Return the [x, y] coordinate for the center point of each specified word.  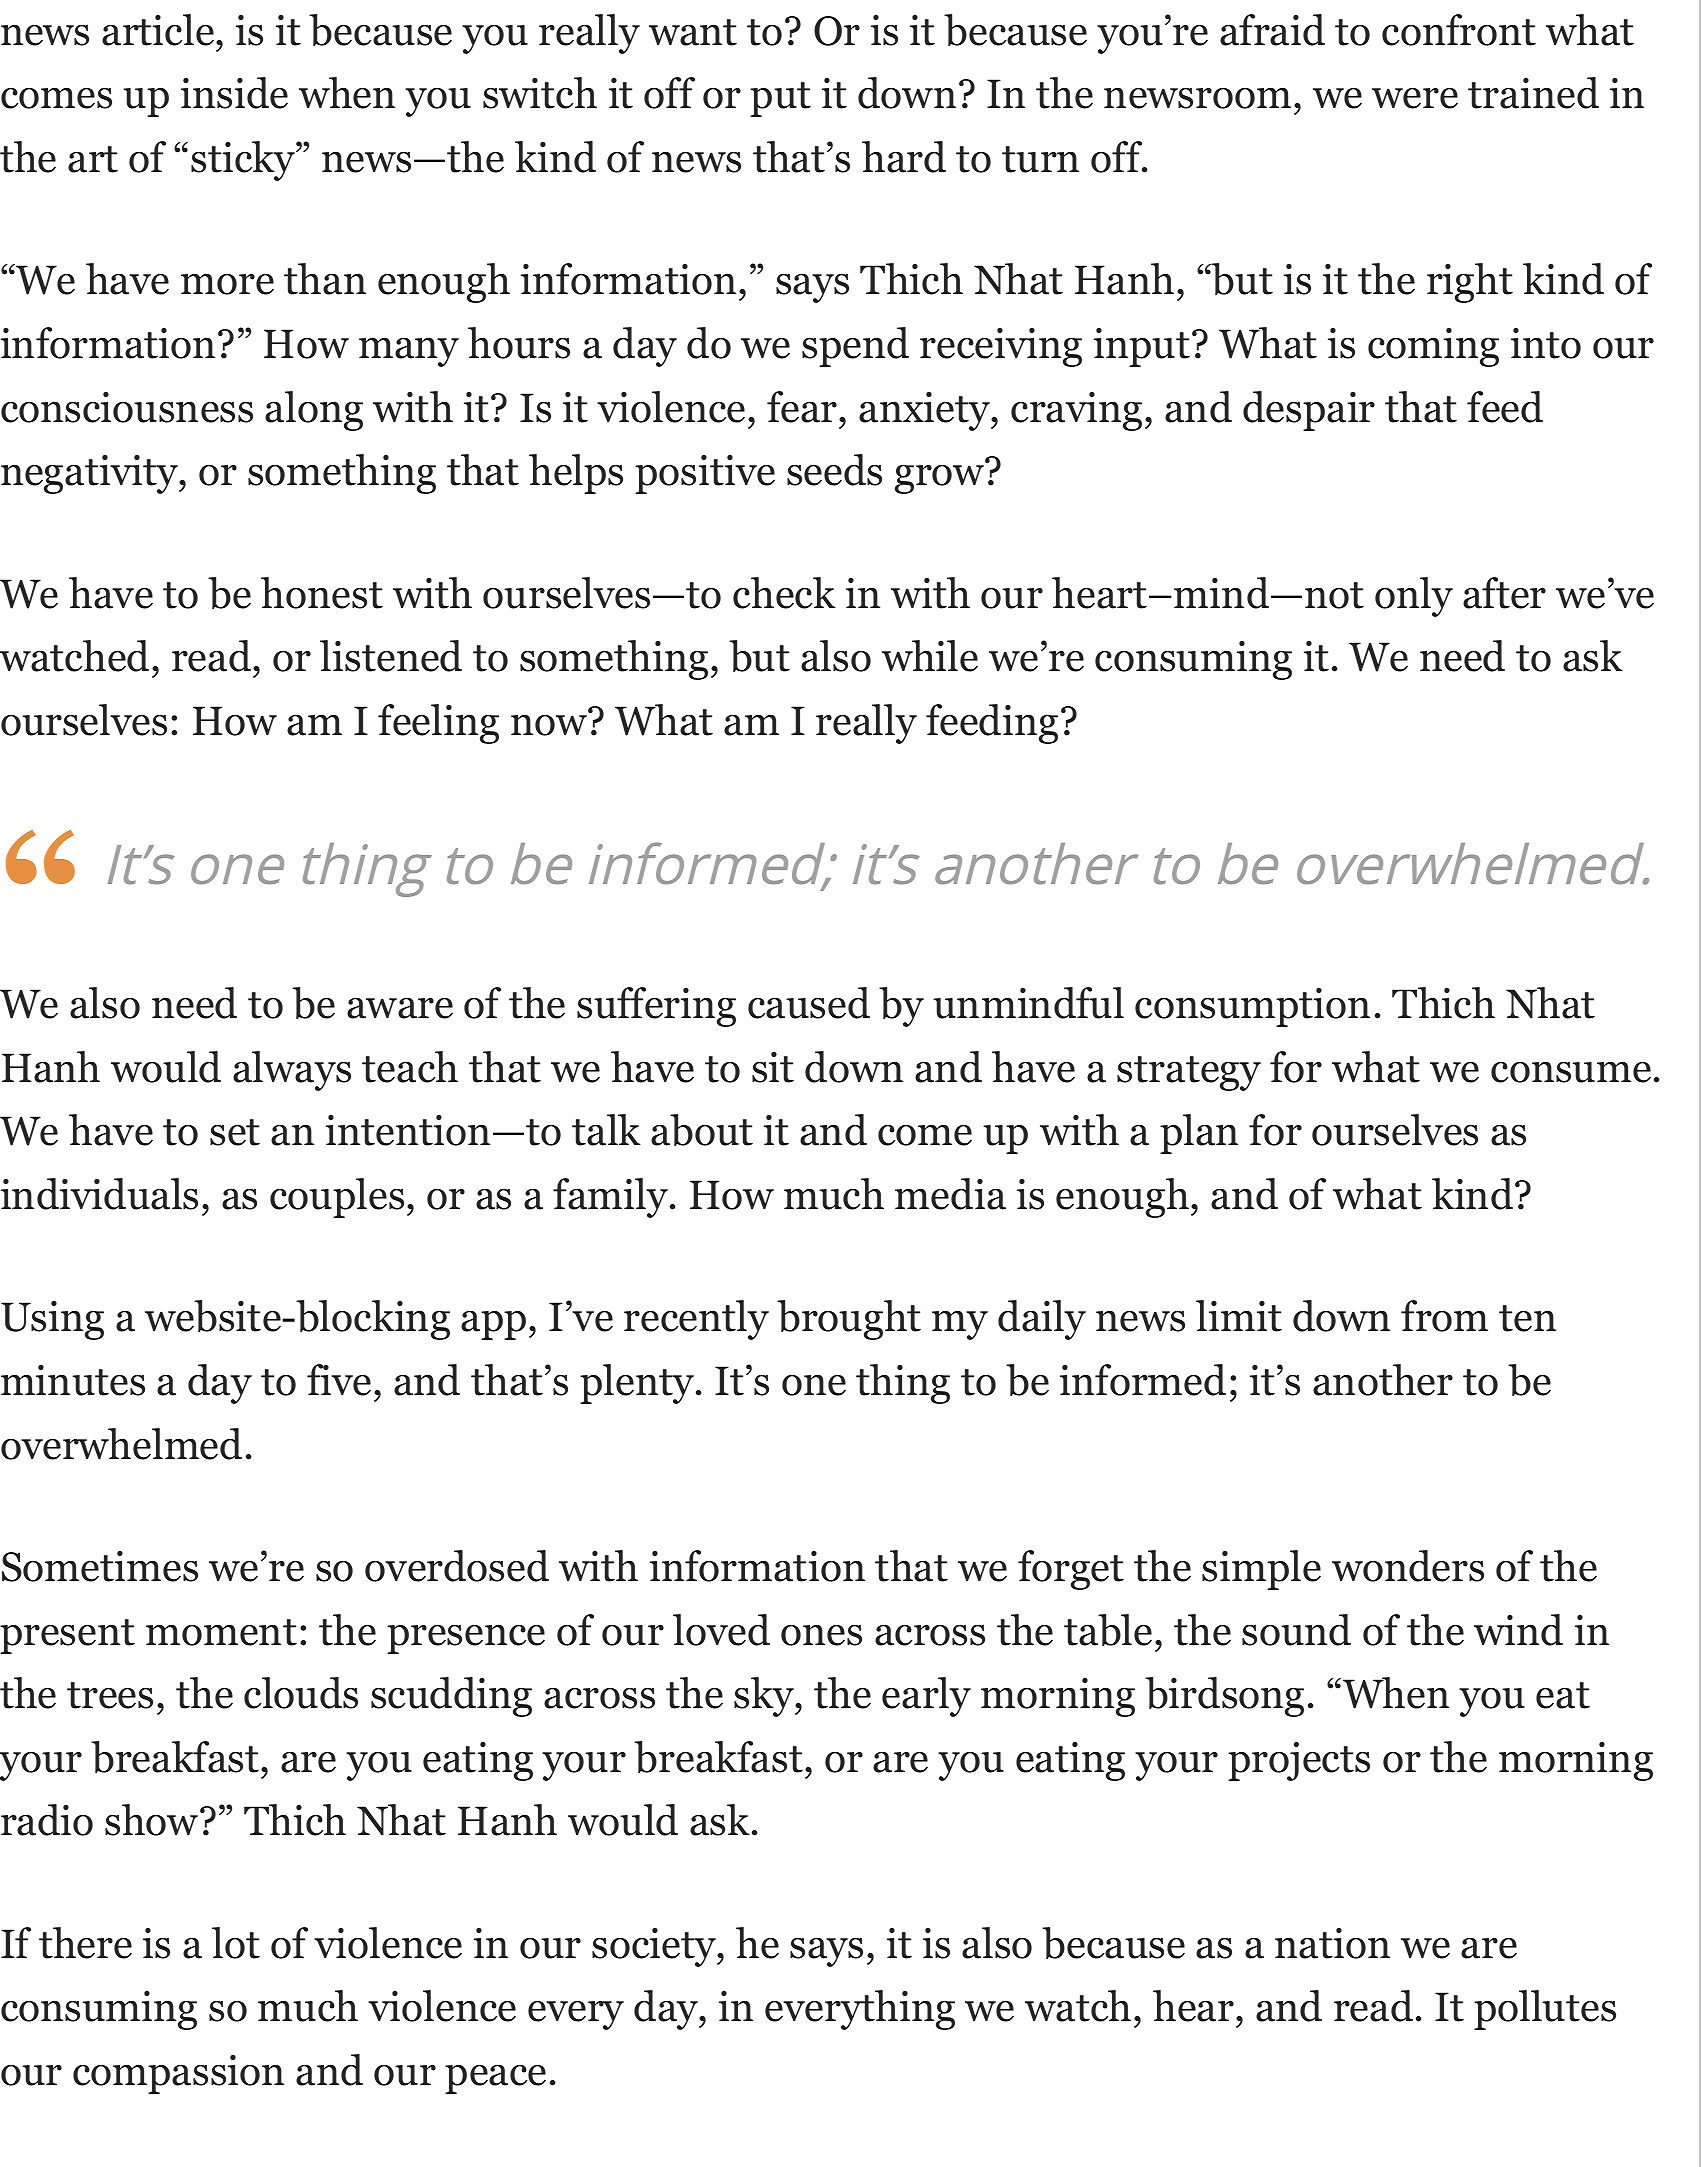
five [339, 1380]
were [1415, 98]
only [1414, 597]
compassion [178, 2074]
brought [849, 1320]
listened [391, 656]
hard [904, 157]
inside [234, 93]
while [930, 656]
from [1444, 1316]
